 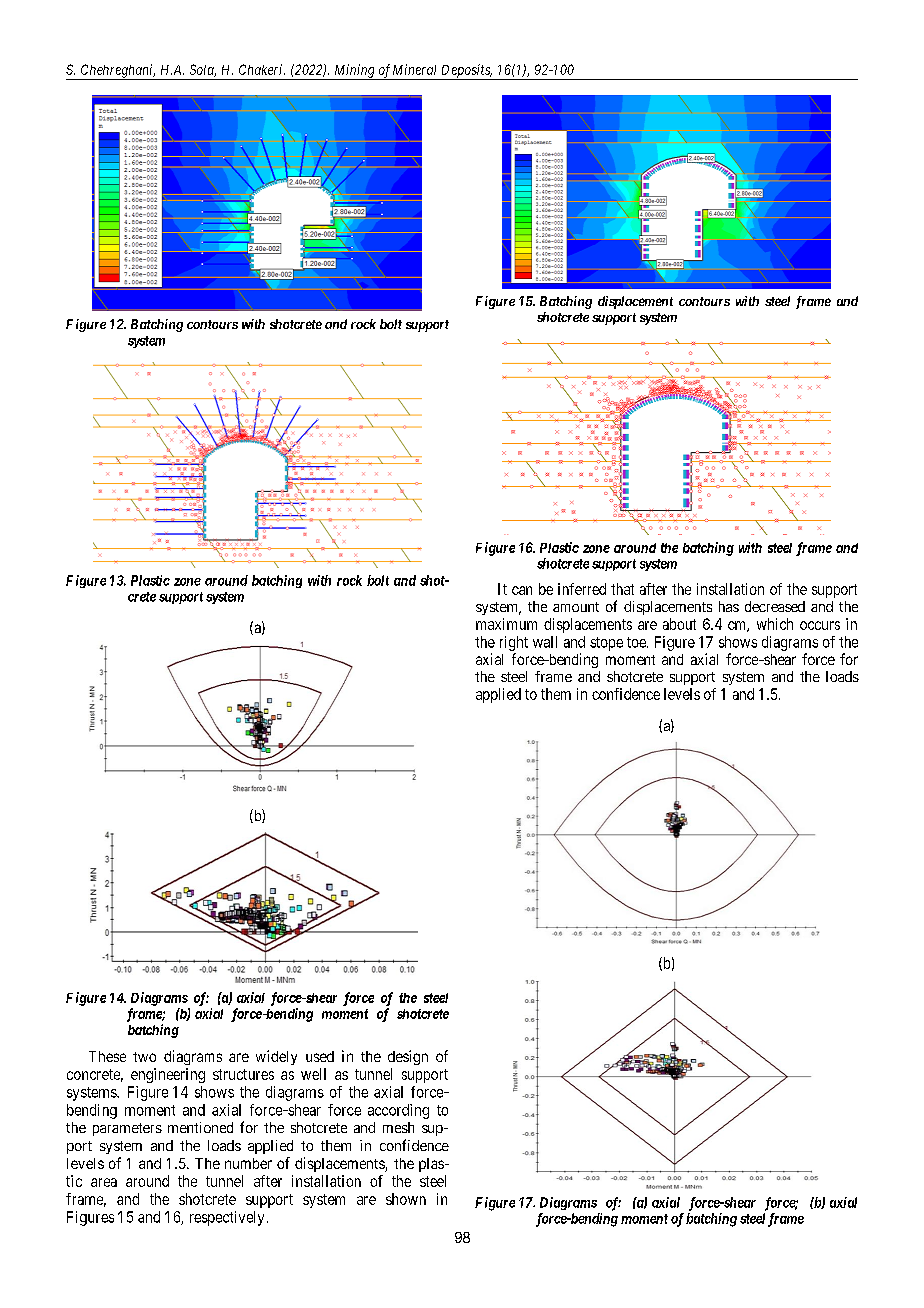 I want to click on has, so click(x=729, y=606).
